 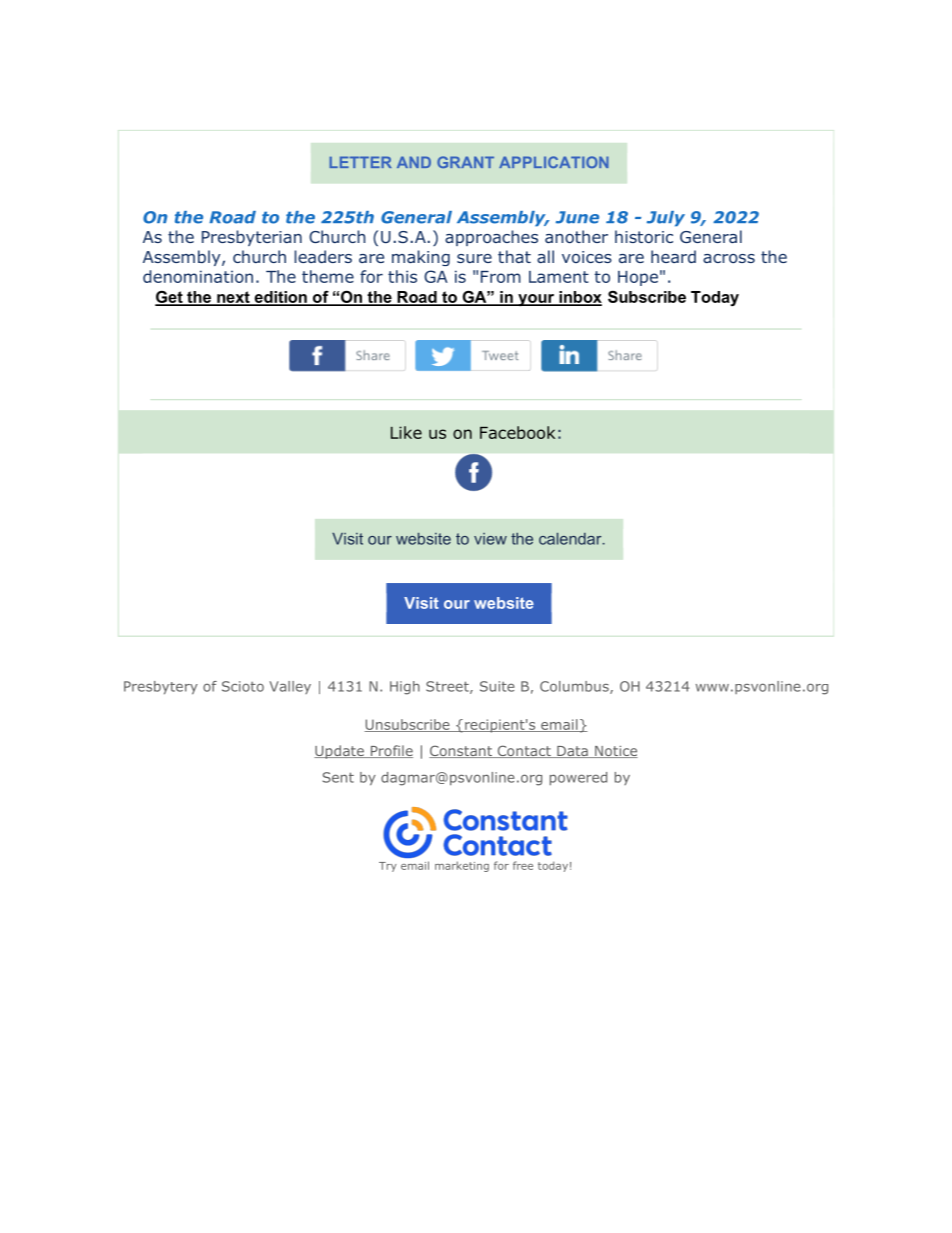 What do you see at coordinates (252, 238) in the page?
I see `Presbyterian` at bounding box center [252, 238].
